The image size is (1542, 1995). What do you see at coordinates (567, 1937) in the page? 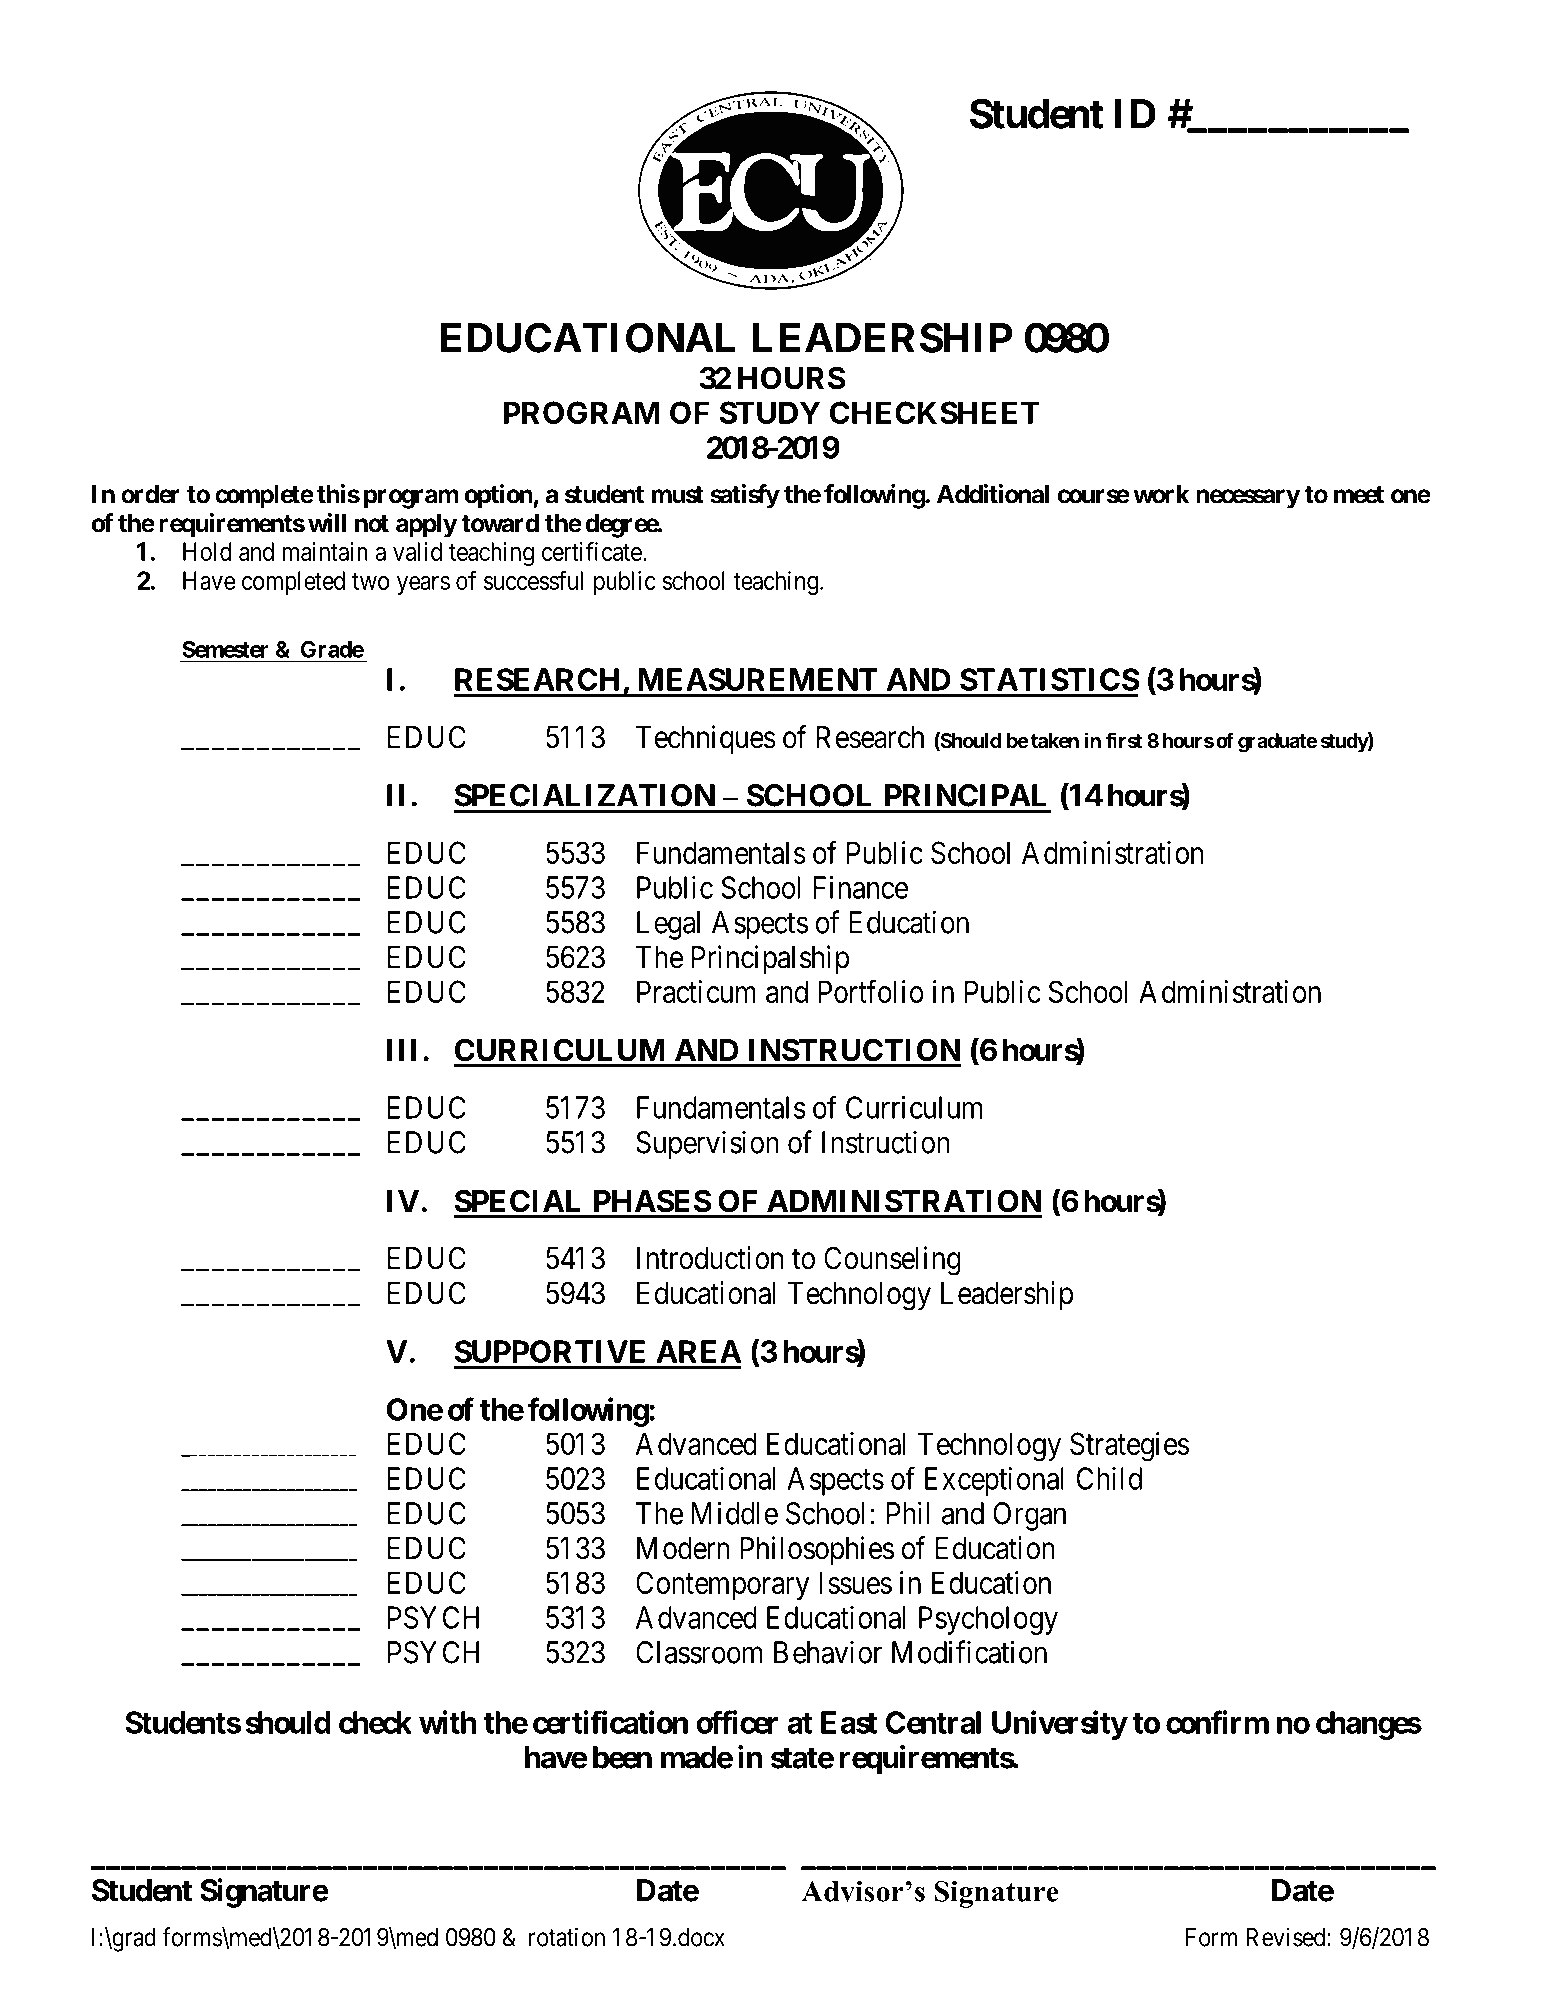
I see `rotation` at bounding box center [567, 1937].
